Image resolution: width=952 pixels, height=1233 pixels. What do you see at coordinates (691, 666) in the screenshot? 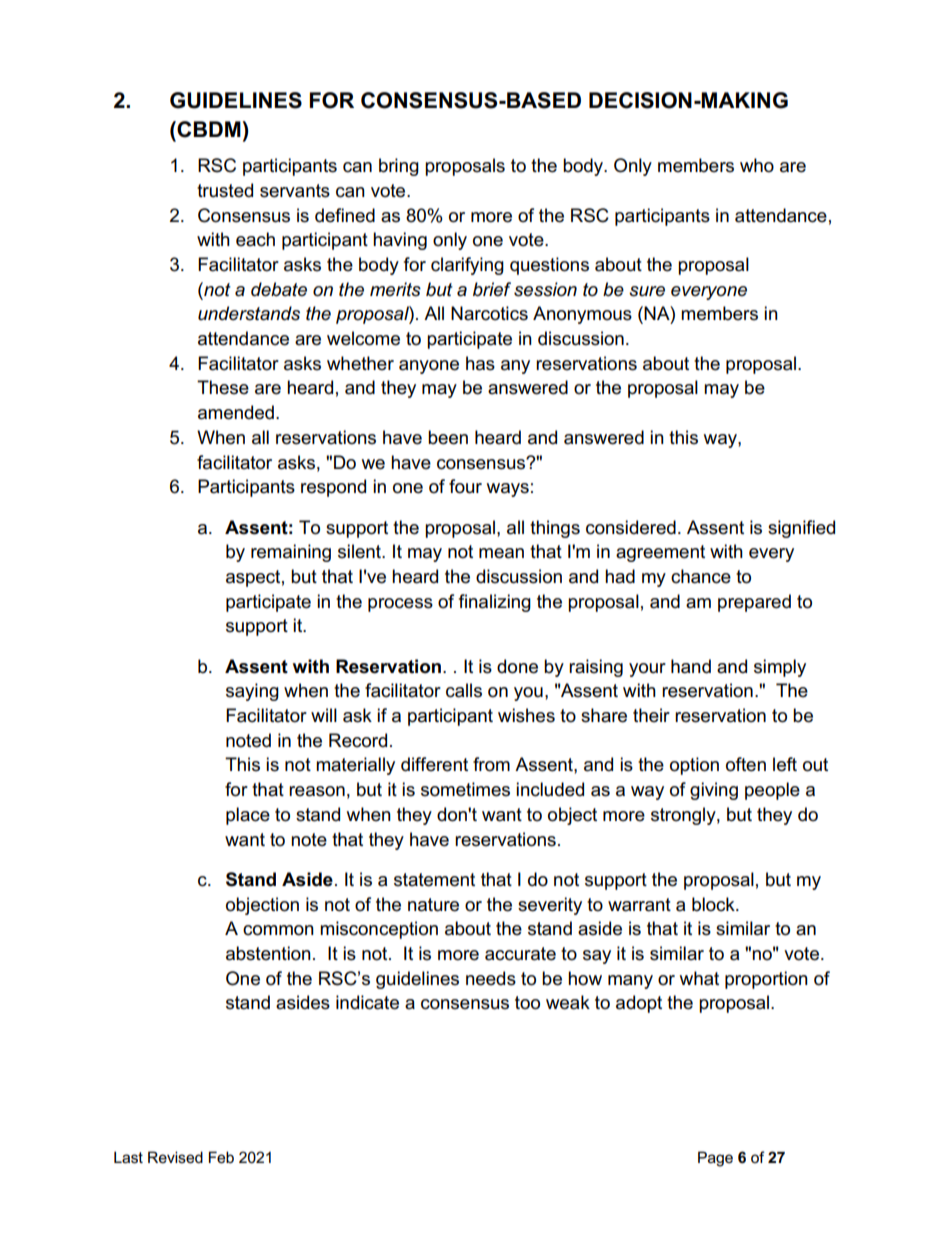
I see `hand` at bounding box center [691, 666].
